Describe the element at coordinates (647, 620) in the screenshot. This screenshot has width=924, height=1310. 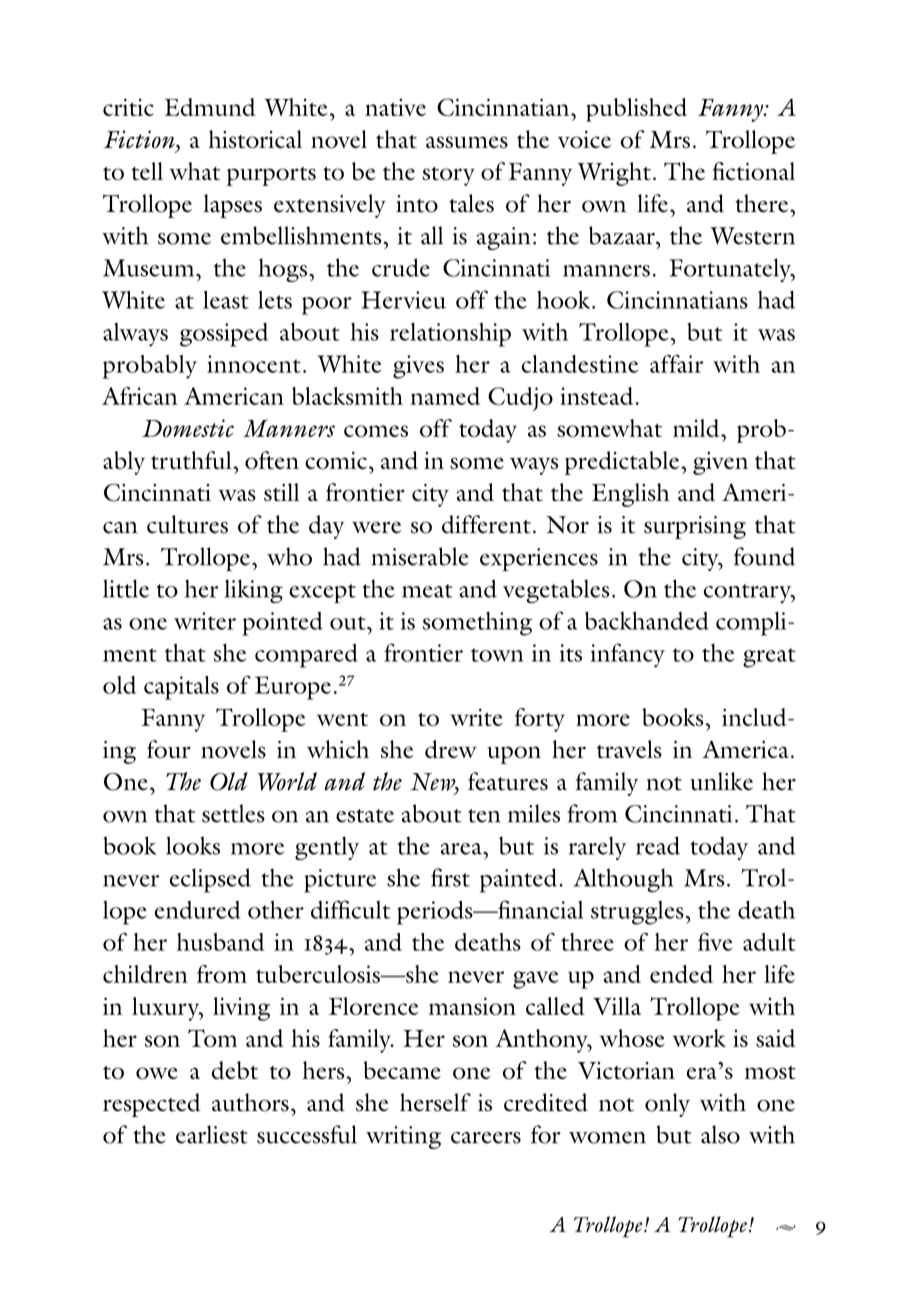
I see `backhanded` at that location.
